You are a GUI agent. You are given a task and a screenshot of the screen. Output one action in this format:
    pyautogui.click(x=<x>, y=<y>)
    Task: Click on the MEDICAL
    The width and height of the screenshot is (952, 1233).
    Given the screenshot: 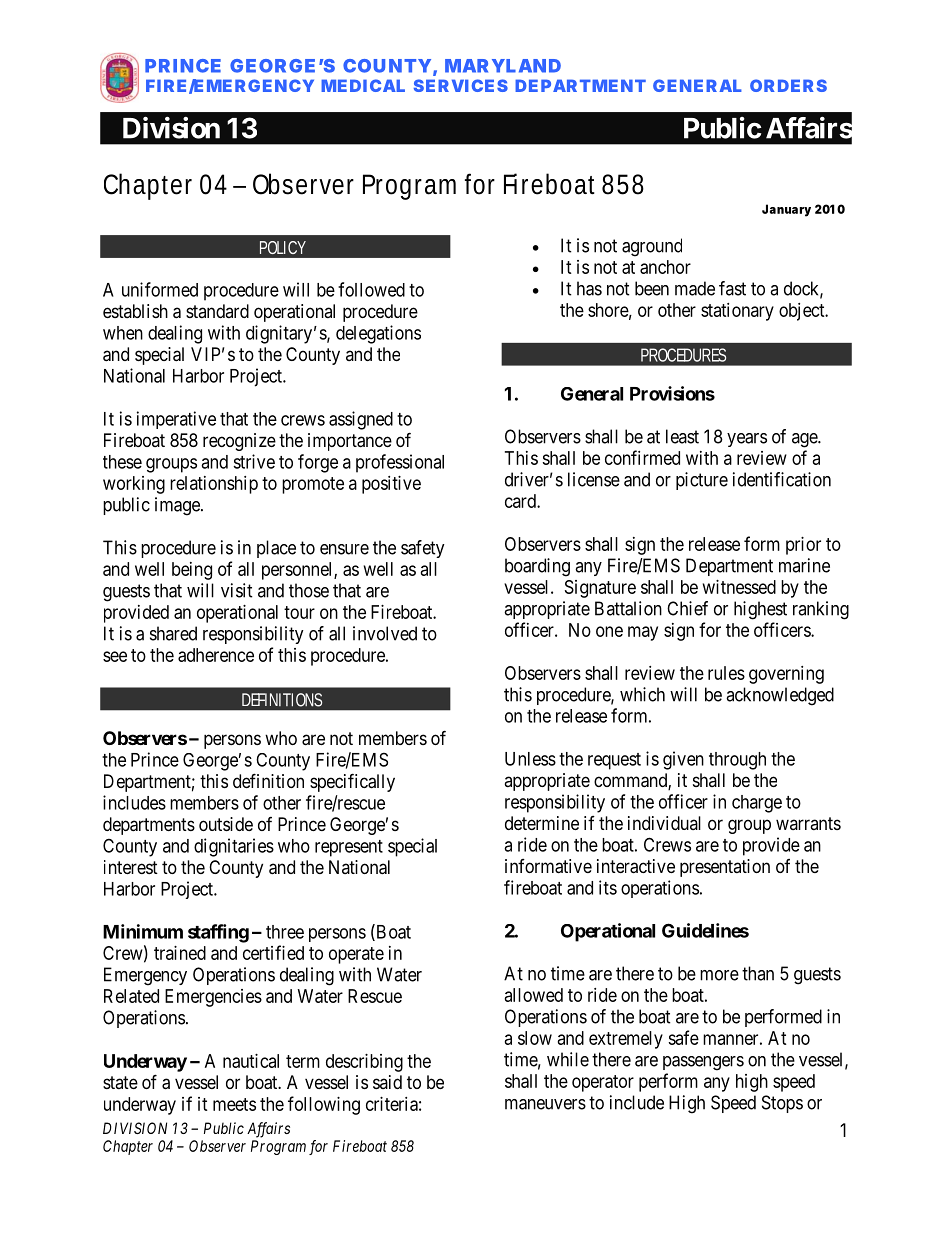 What is the action you would take?
    pyautogui.click(x=363, y=85)
